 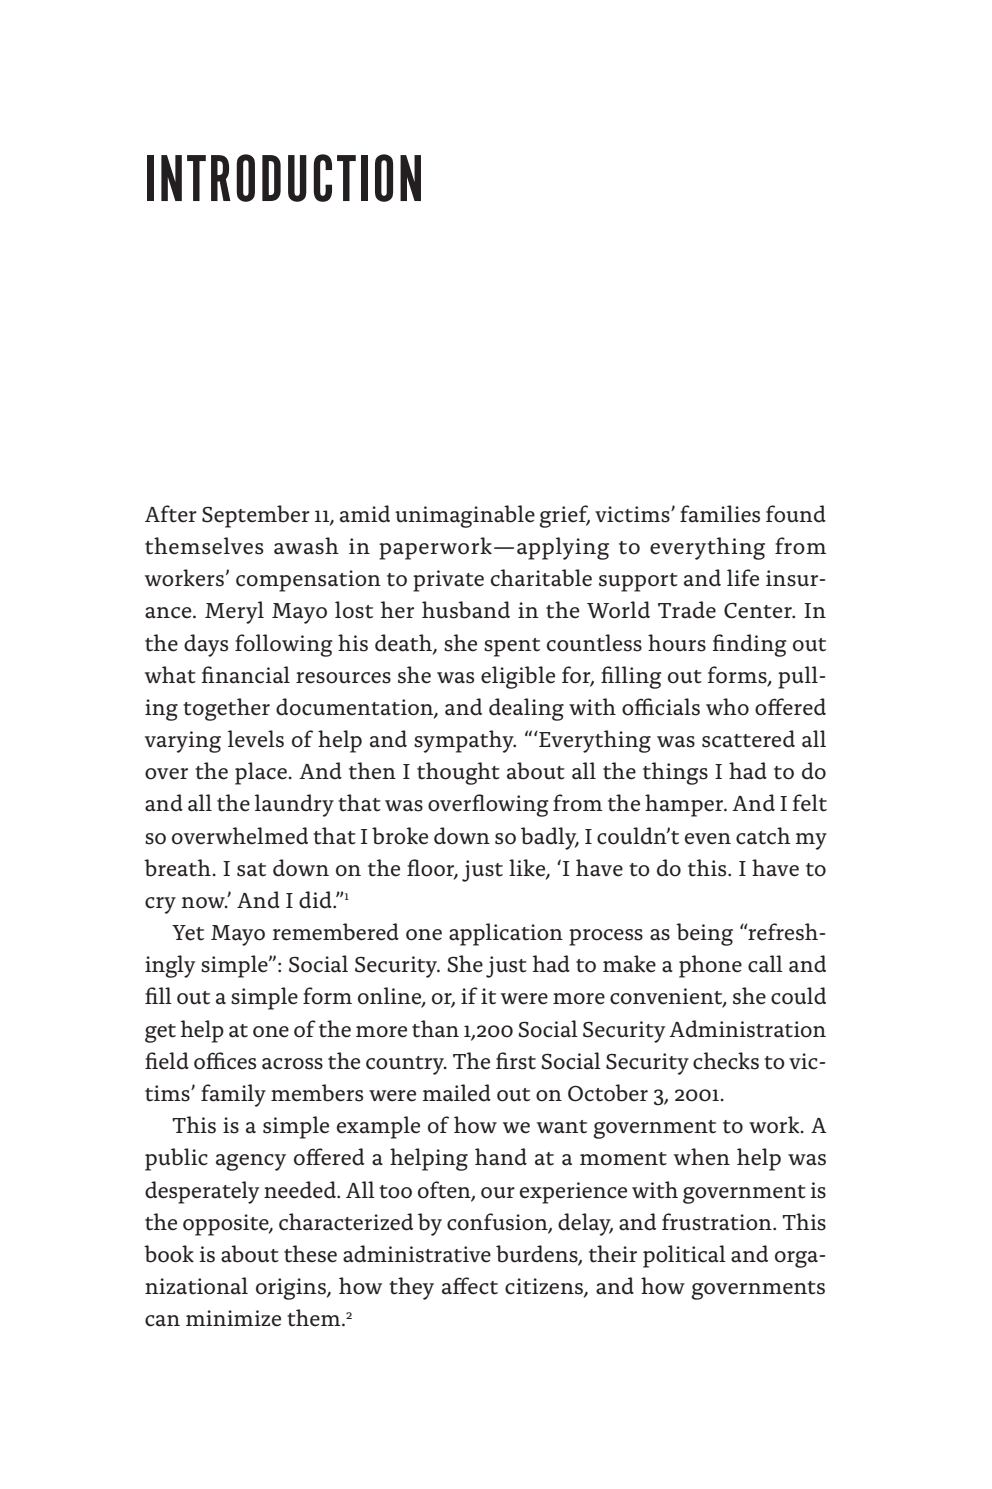 I want to click on minimize, so click(x=233, y=1318).
